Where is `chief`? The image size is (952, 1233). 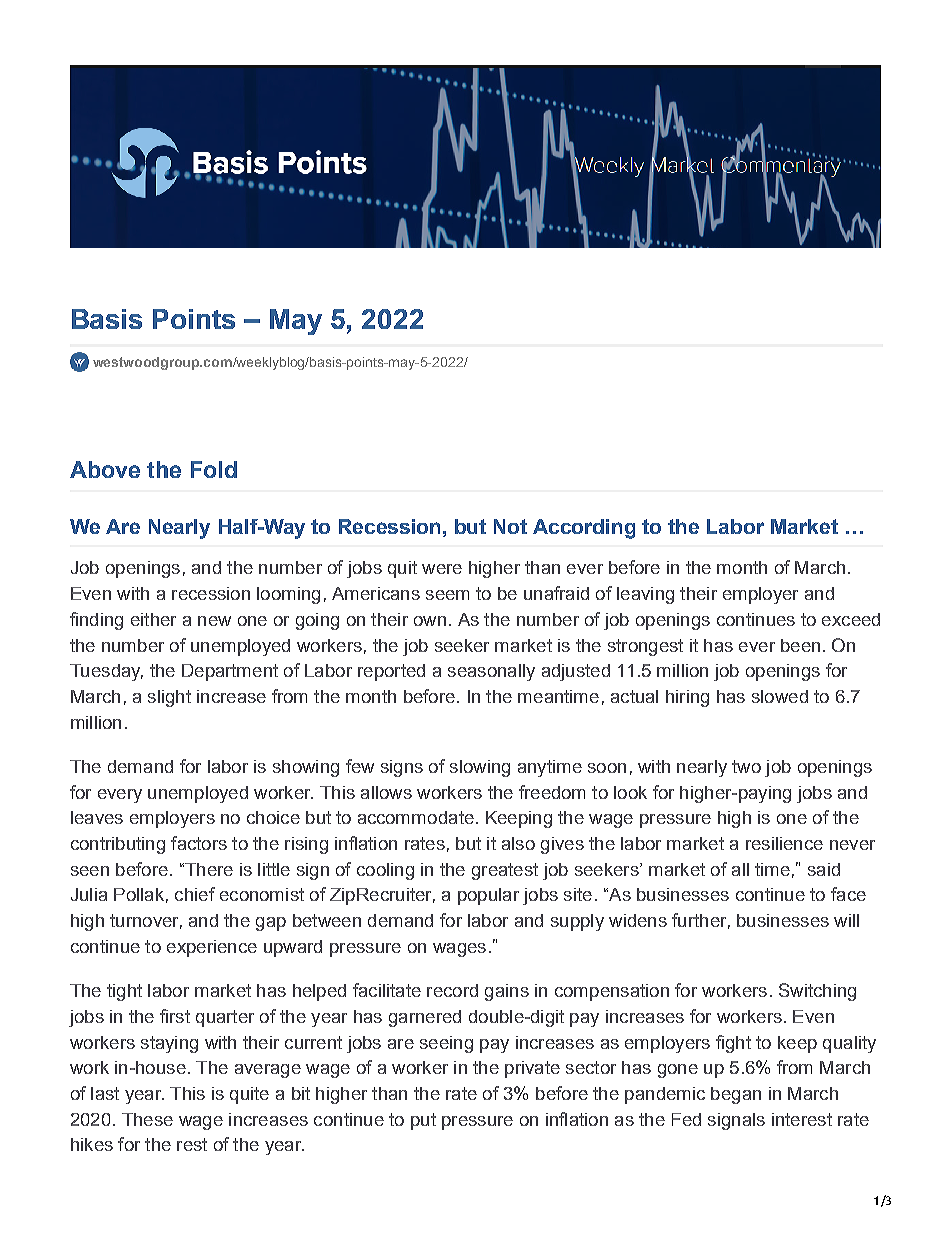 chief is located at coordinates (195, 894).
